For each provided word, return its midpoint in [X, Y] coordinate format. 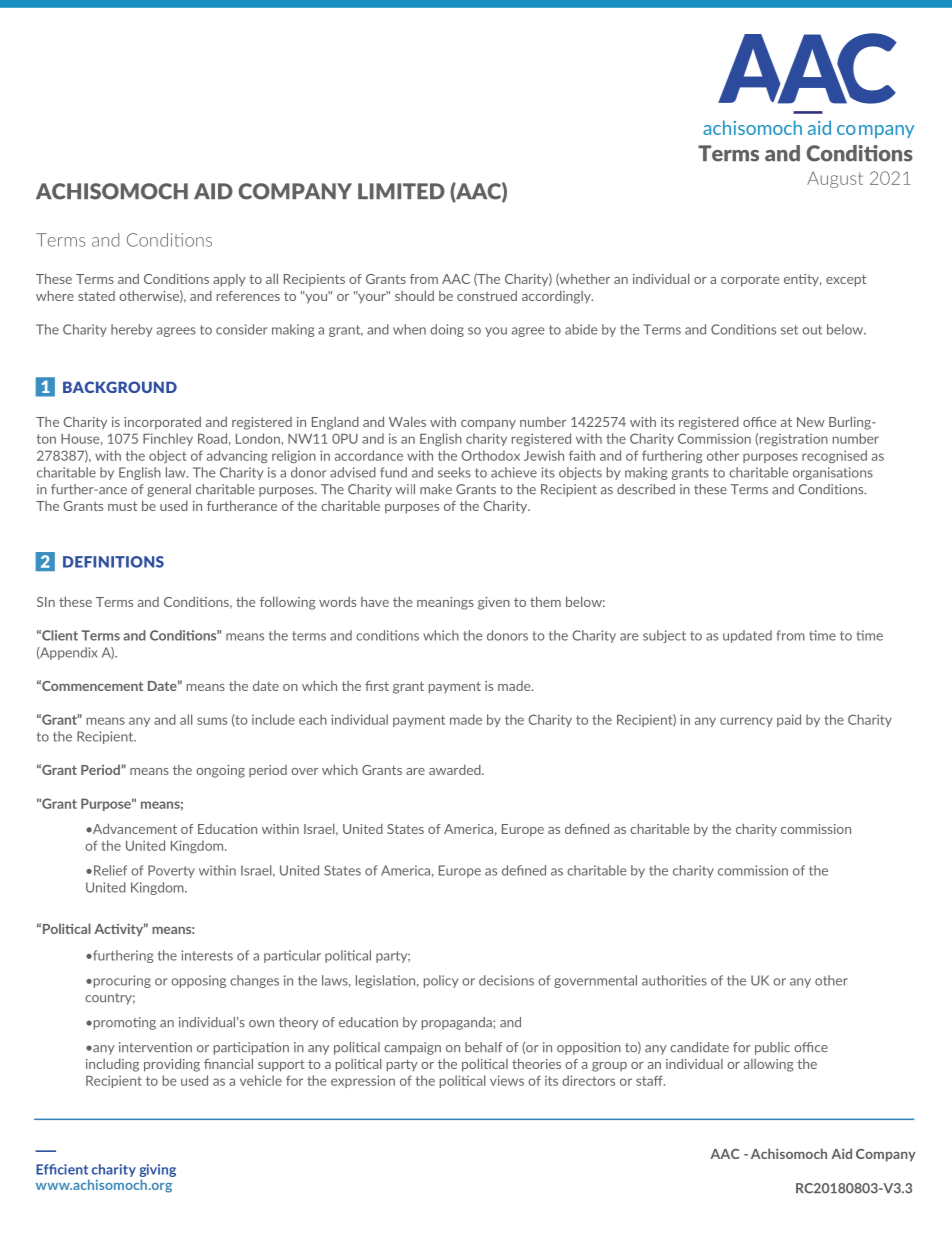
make [436, 489]
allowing [769, 1065]
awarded [456, 770]
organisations [833, 473]
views [507, 1080]
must [122, 506]
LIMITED [401, 191]
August [835, 179]
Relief [110, 870]
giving [157, 1172]
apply [229, 280]
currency [746, 722]
